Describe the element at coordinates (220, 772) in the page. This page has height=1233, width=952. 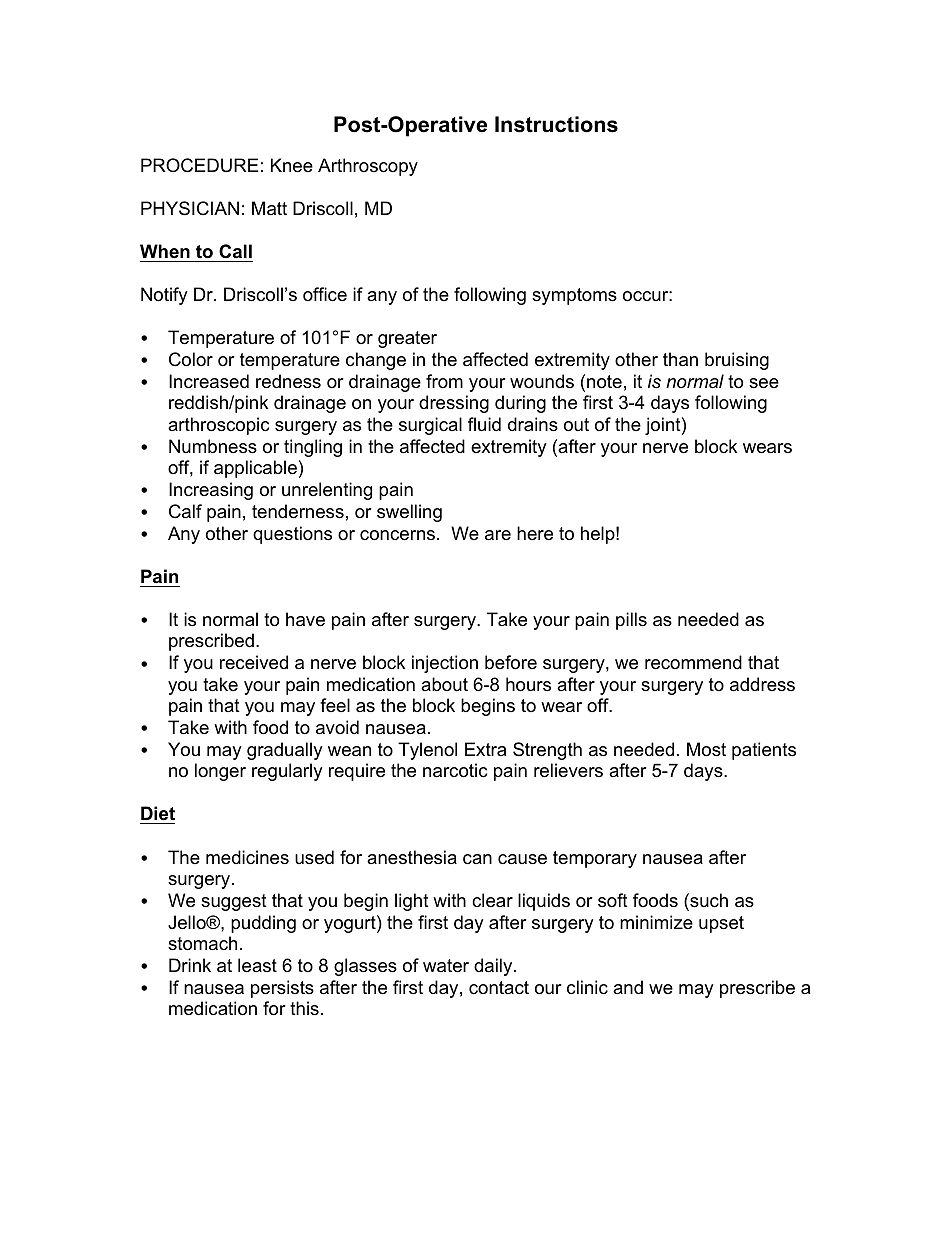
I see `longer` at that location.
